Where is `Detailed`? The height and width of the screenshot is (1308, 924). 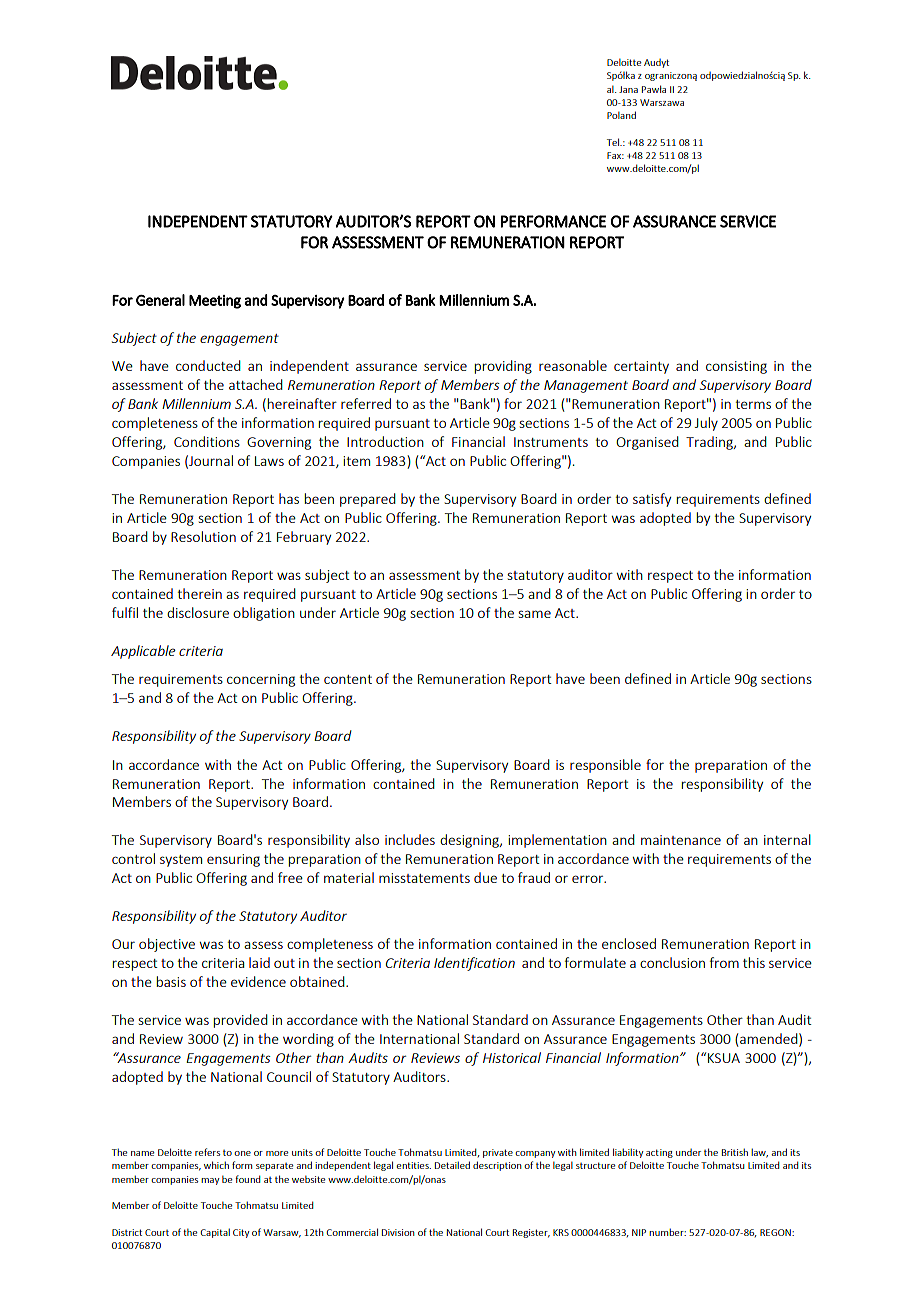
Detailed is located at coordinates (452, 1165).
